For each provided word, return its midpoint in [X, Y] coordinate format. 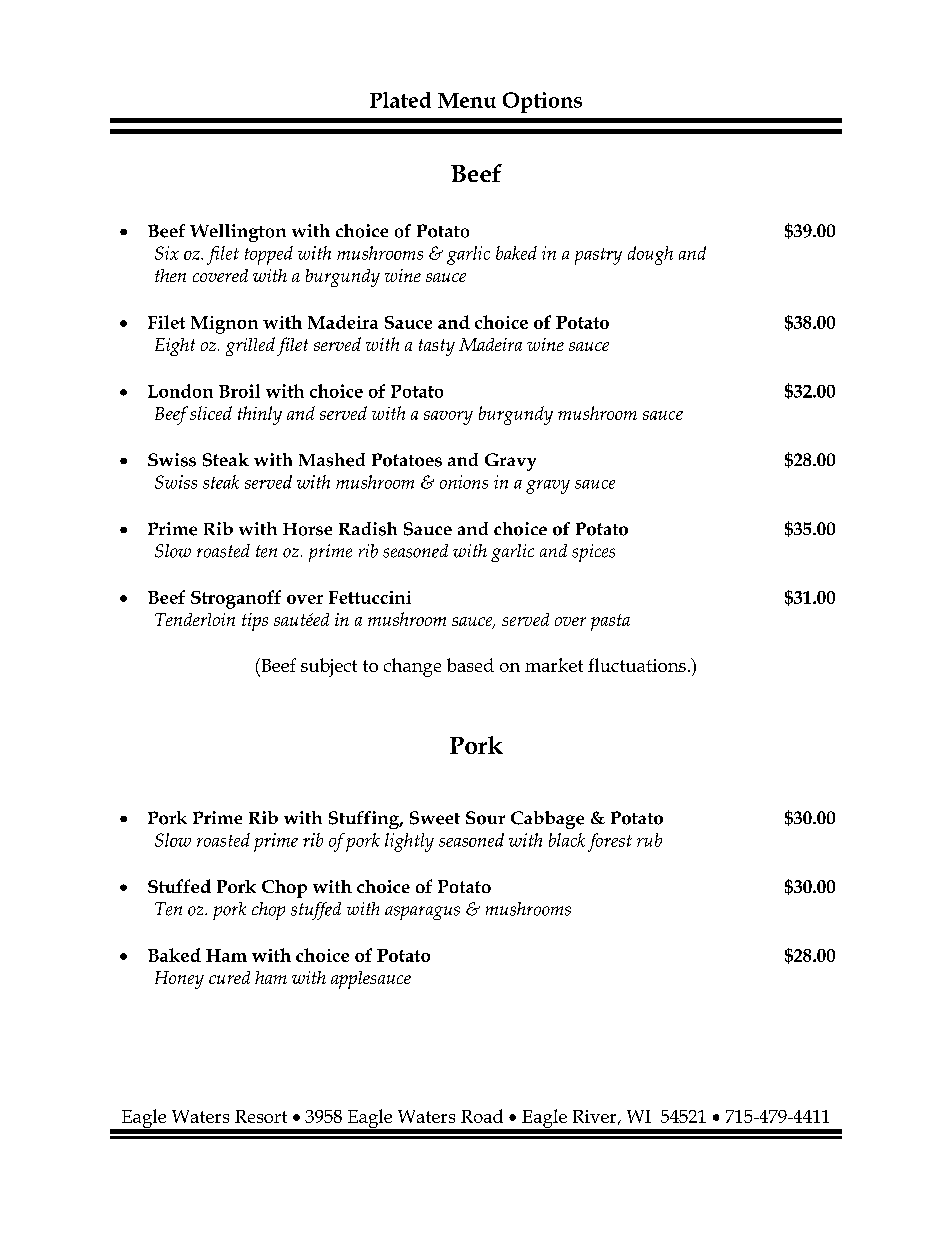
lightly [409, 842]
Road [482, 1116]
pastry [598, 256]
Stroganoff [236, 599]
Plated [400, 100]
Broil [239, 391]
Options [542, 102]
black [567, 840]
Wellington [238, 233]
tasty [437, 347]
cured [229, 977]
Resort [261, 1116]
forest [610, 842]
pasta [610, 622]
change [412, 667]
